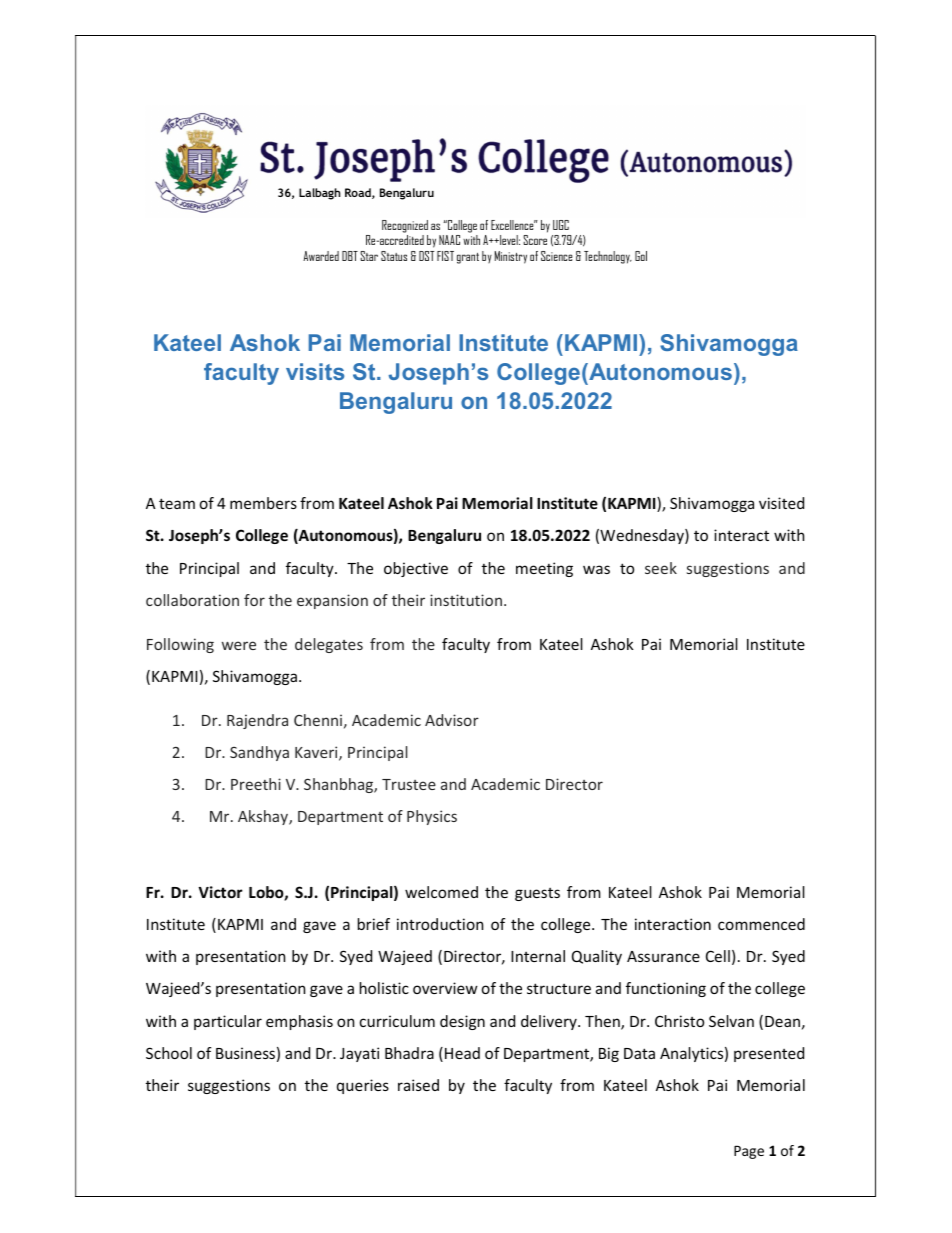 This image has width=952, height=1233. I want to click on objective, so click(416, 569).
